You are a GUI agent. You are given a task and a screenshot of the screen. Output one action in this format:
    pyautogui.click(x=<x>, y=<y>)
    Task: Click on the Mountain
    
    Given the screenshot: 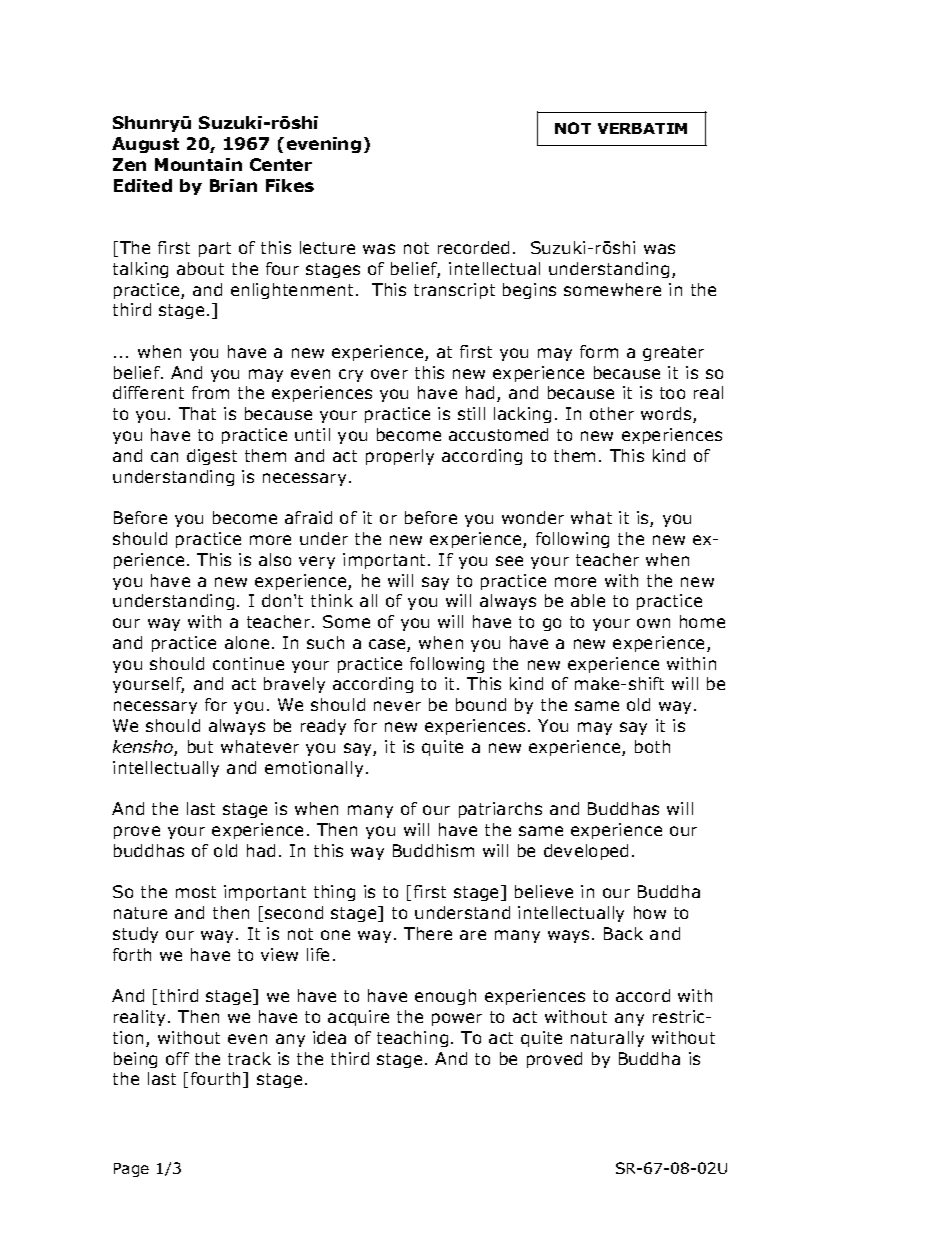 What is the action you would take?
    pyautogui.click(x=198, y=164)
